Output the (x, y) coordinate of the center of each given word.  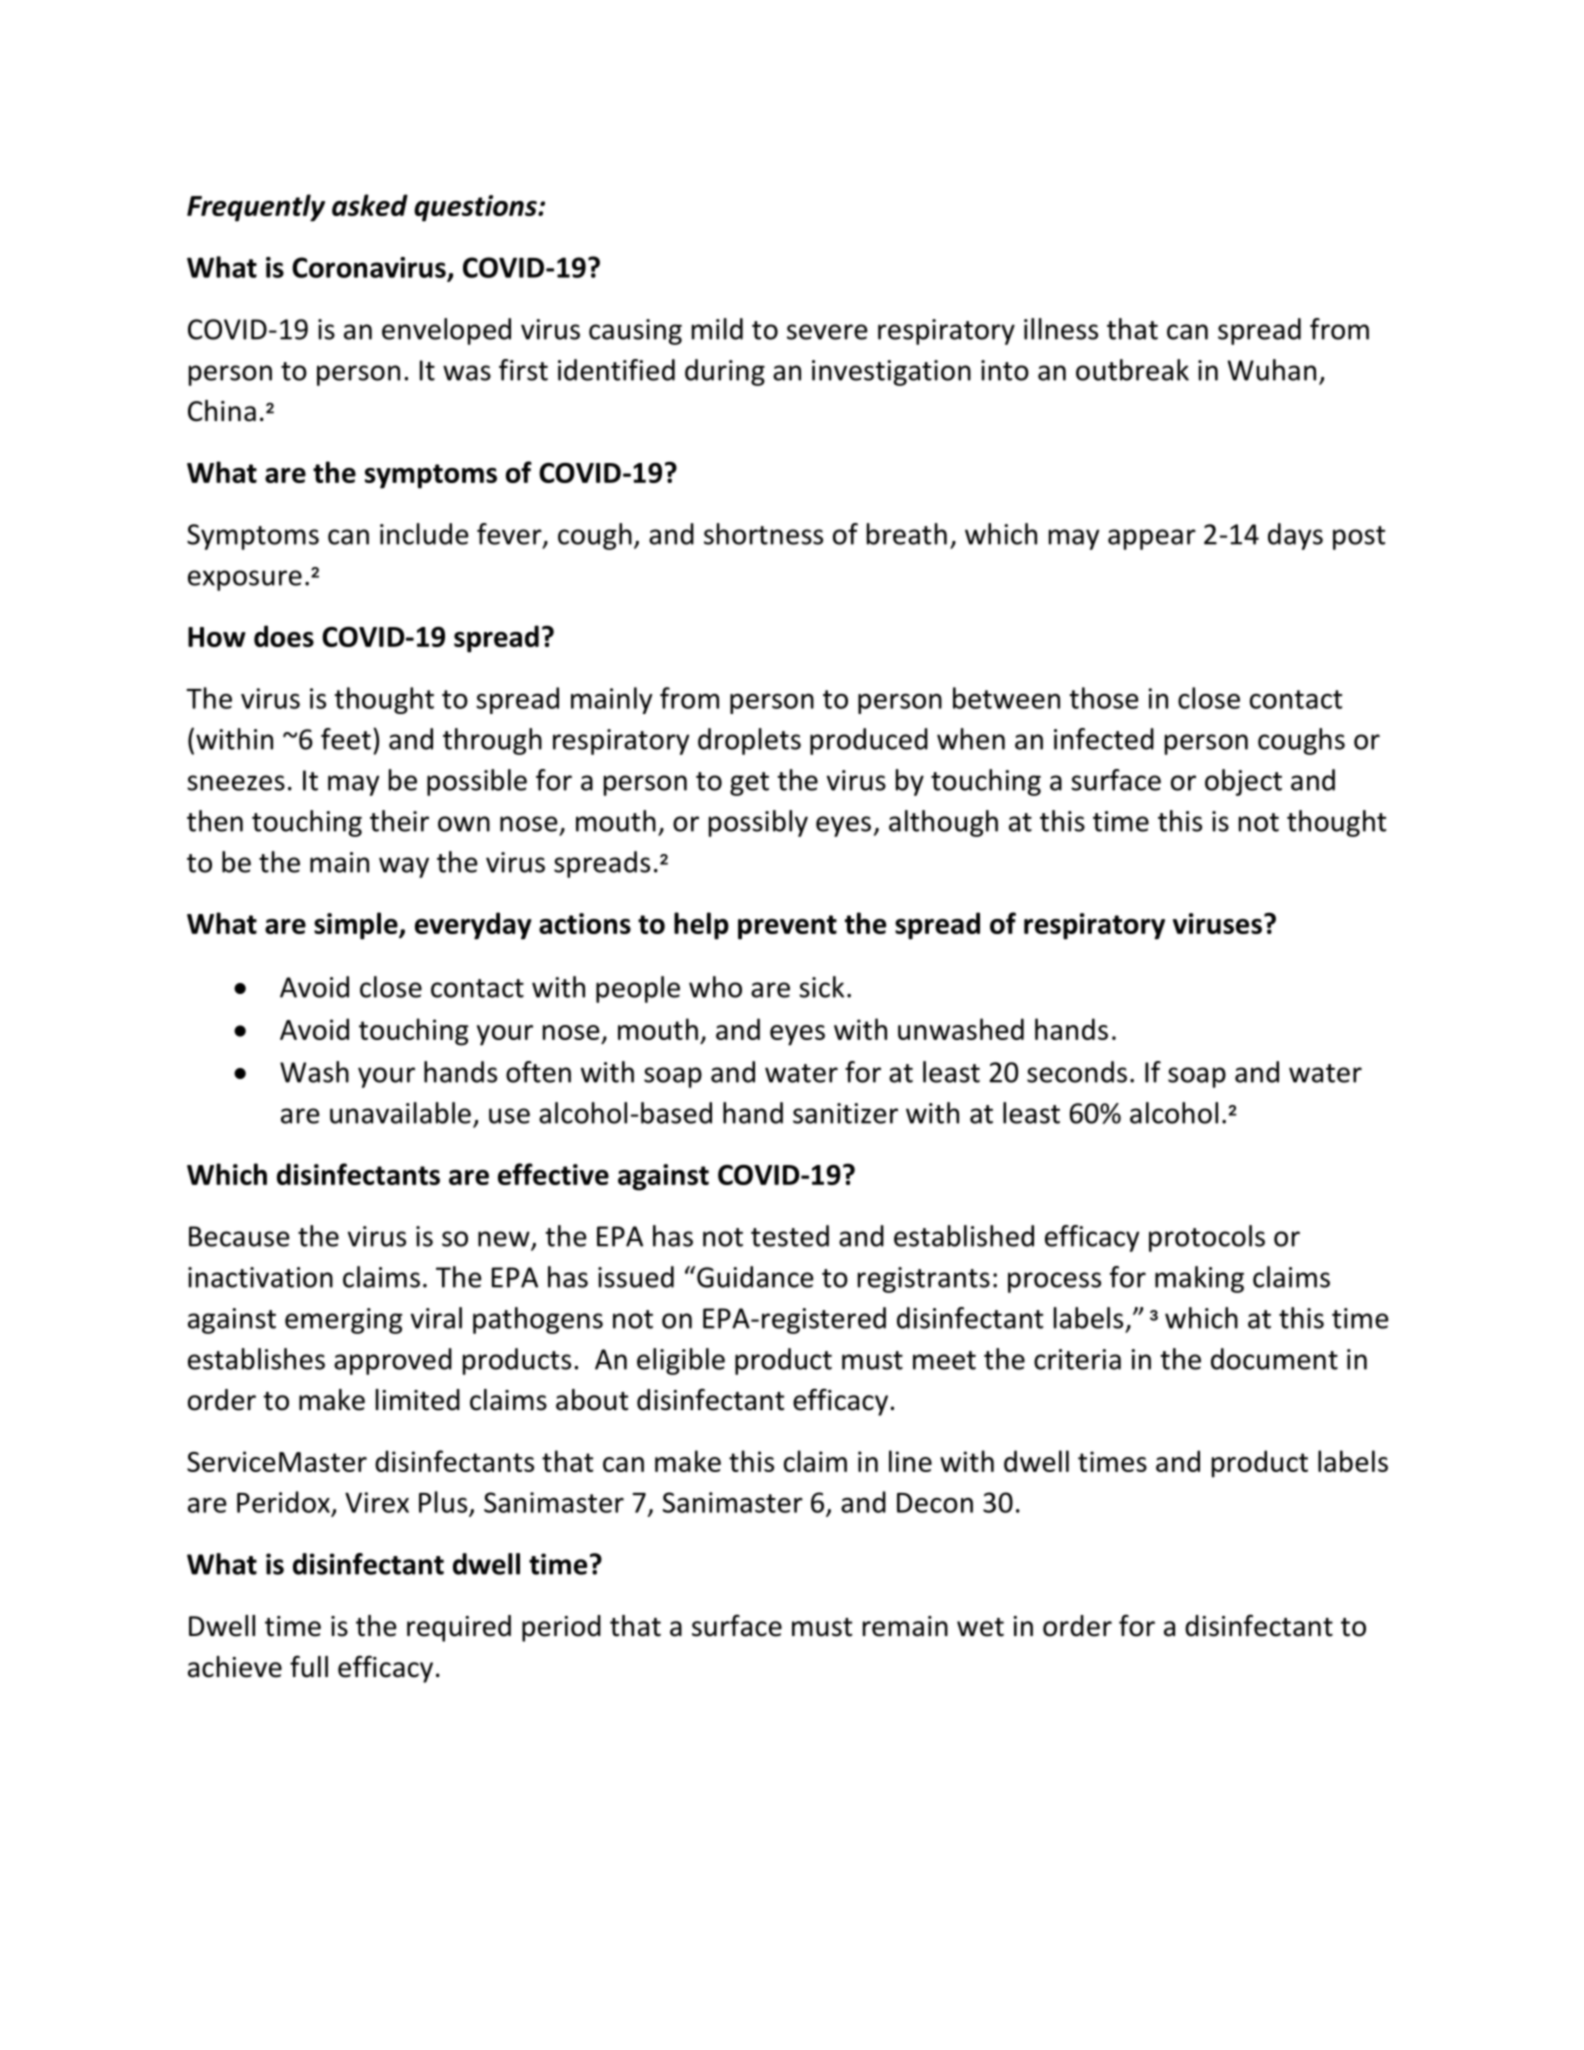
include (424, 534)
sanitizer (845, 1113)
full (309, 1666)
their (399, 821)
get (749, 784)
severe (827, 332)
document (1274, 1359)
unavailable (400, 1113)
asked (370, 205)
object (1243, 782)
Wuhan (1271, 370)
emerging (343, 1321)
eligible (681, 1361)
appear (1152, 539)
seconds (1077, 1072)
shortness (763, 534)
